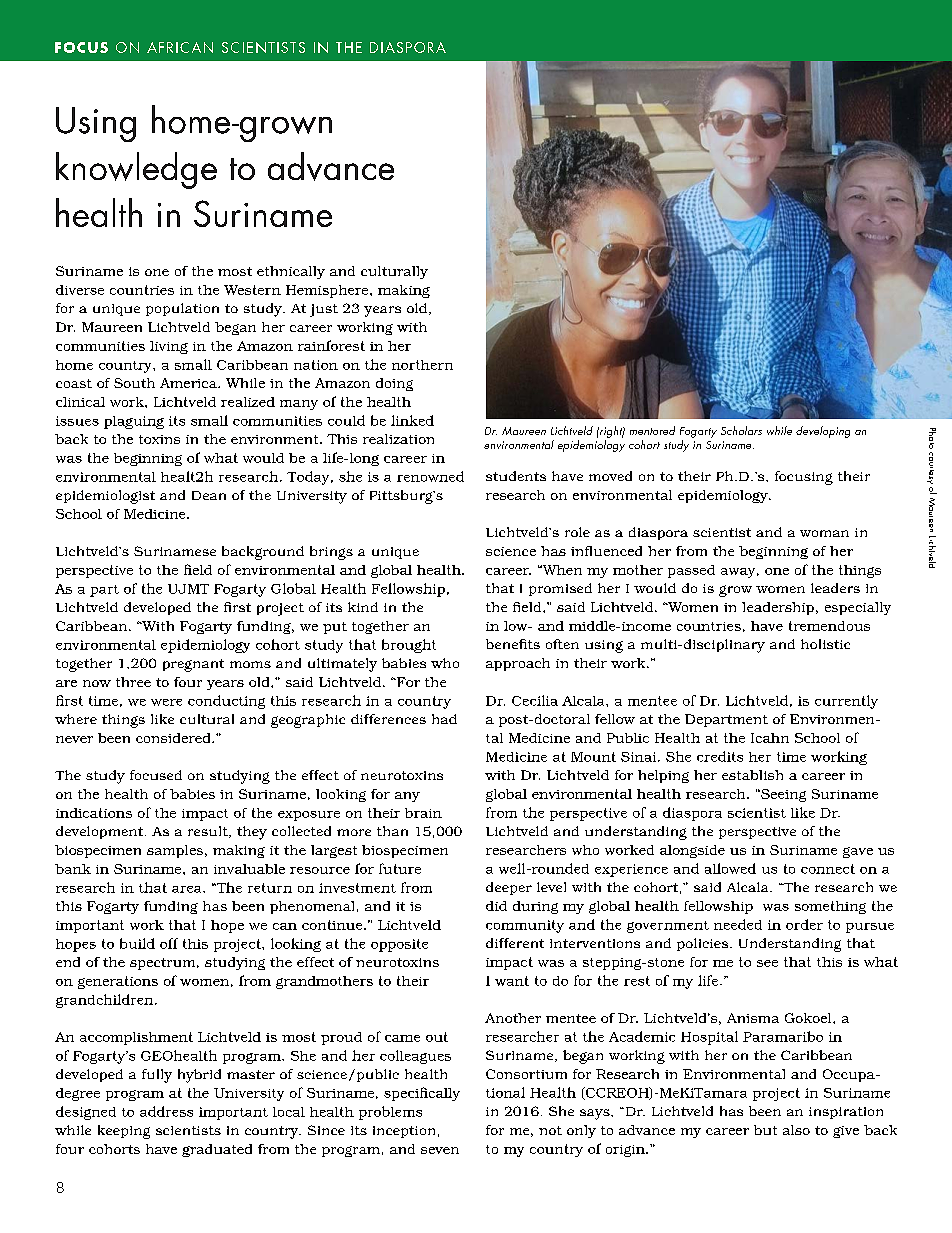  Describe the element at coordinates (188, 889) in the page. I see `area` at that location.
